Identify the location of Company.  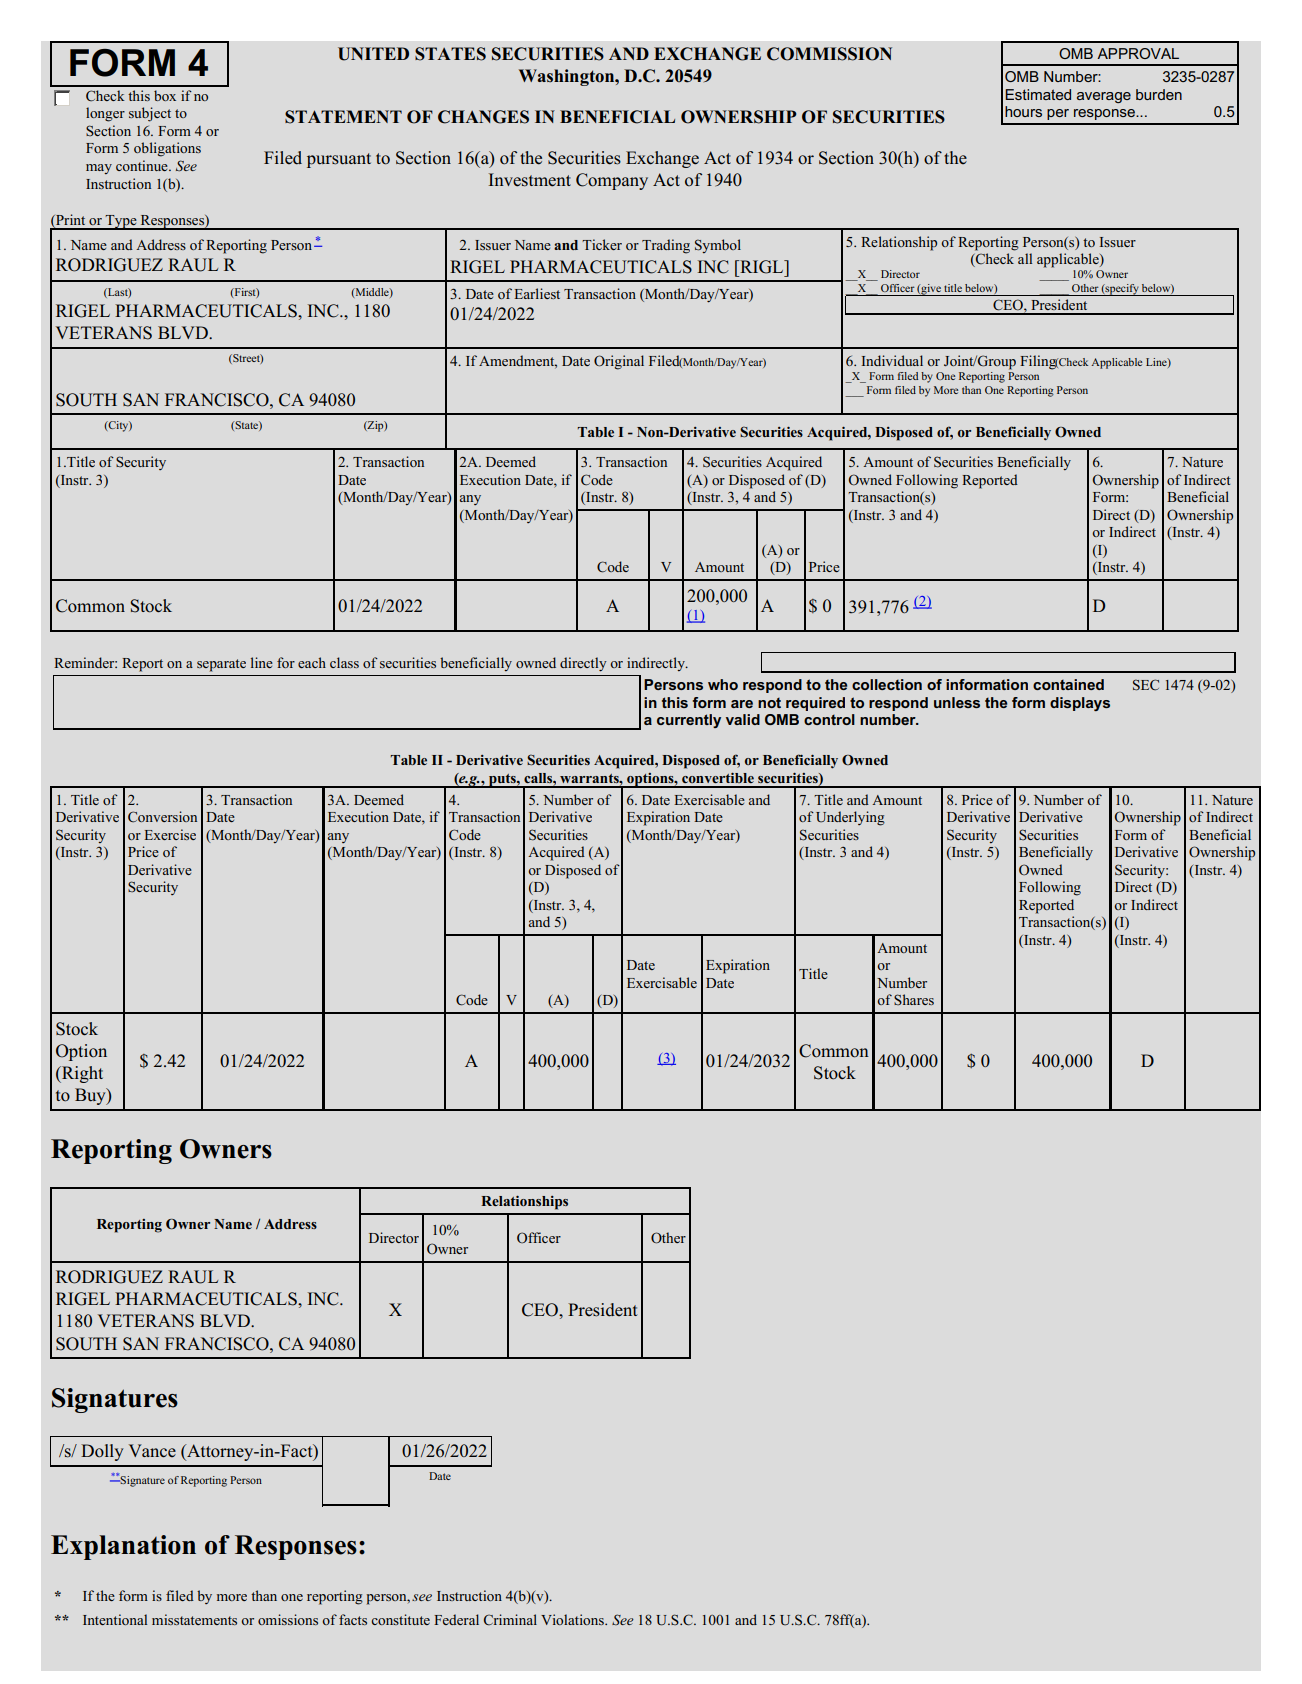
(612, 181).
